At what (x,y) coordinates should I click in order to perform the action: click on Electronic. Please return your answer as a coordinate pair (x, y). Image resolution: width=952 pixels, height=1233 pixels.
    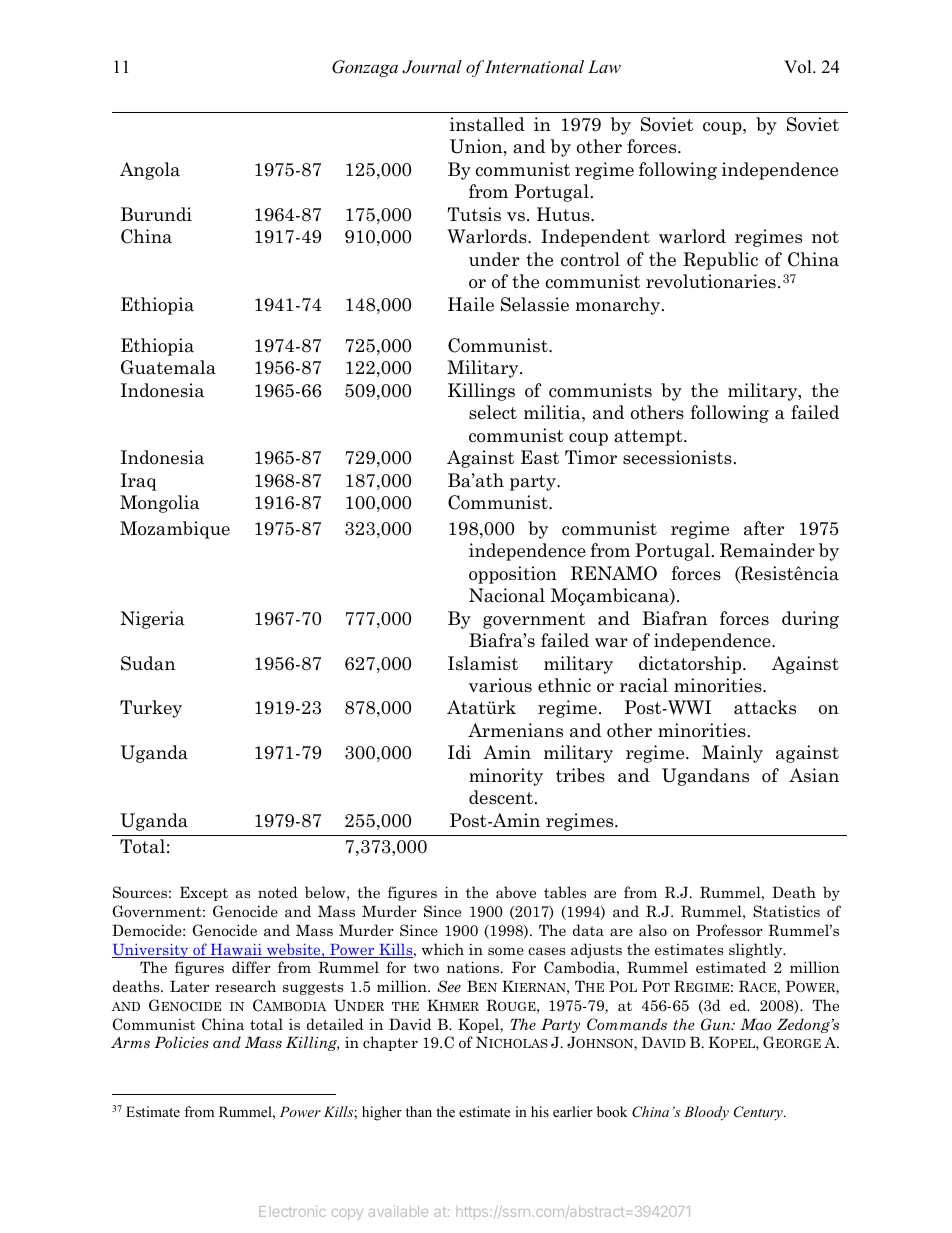
    Looking at the image, I should click on (292, 1211).
